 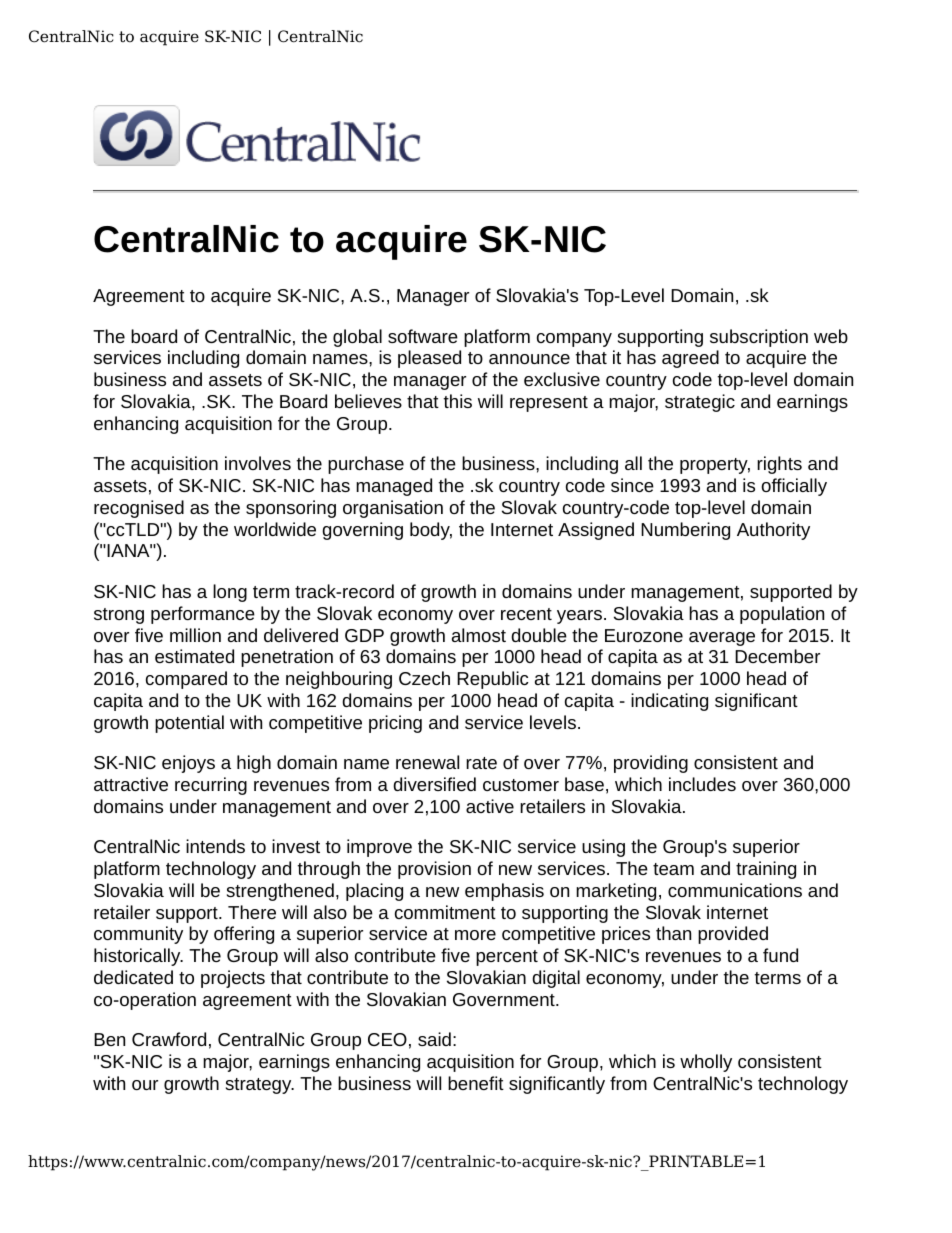 What do you see at coordinates (504, 892) in the screenshot?
I see `emphasis` at bounding box center [504, 892].
